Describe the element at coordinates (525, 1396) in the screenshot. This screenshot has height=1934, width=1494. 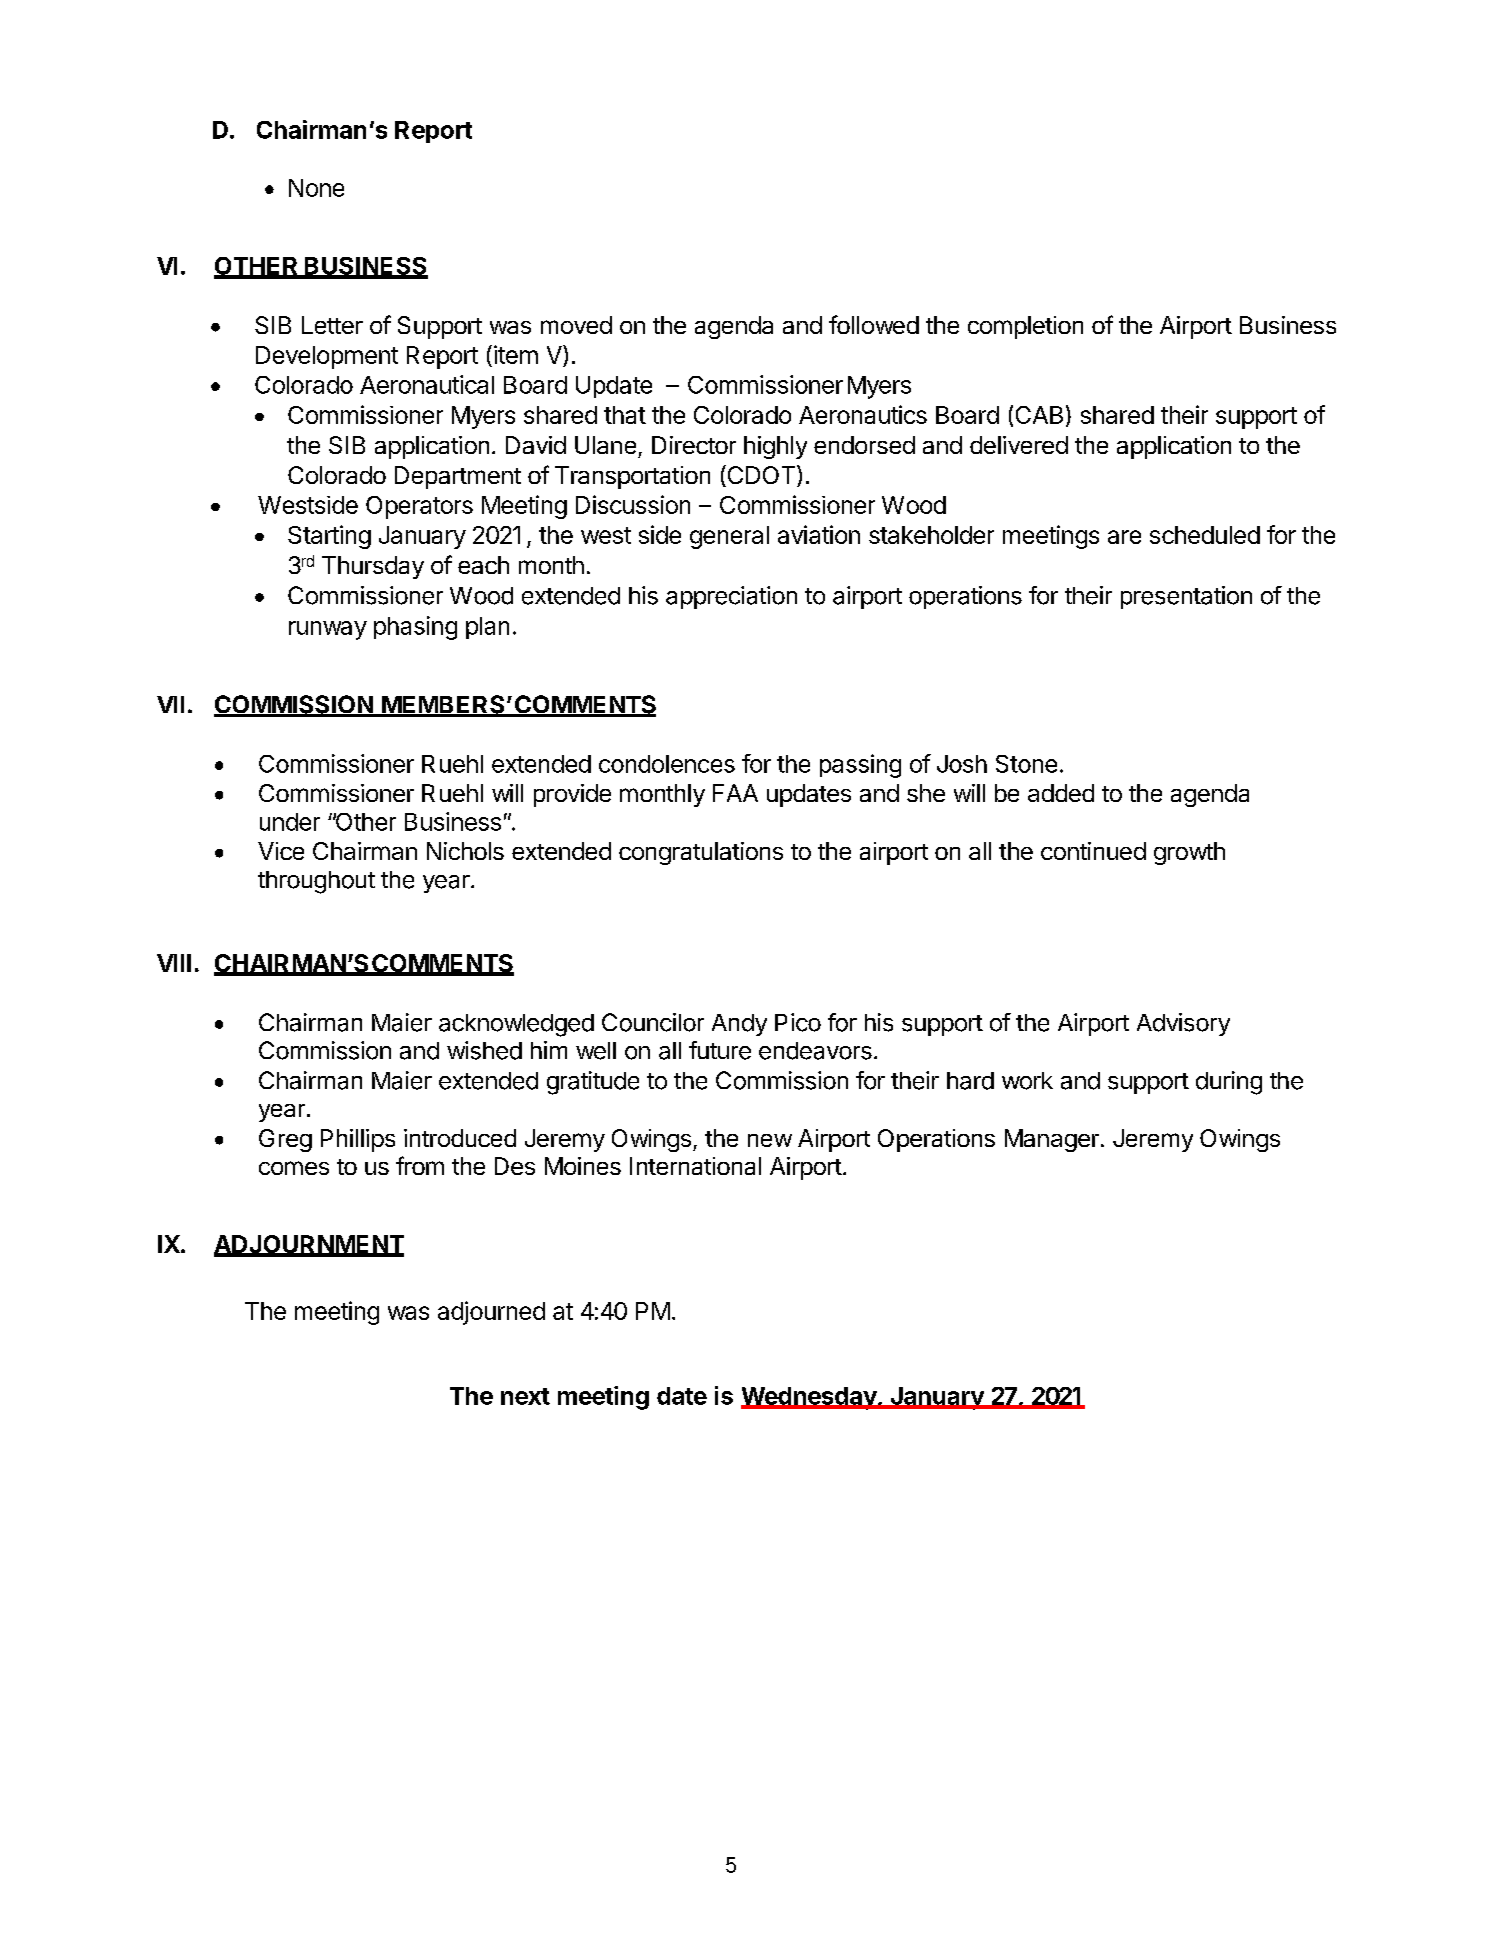
I see `next` at that location.
